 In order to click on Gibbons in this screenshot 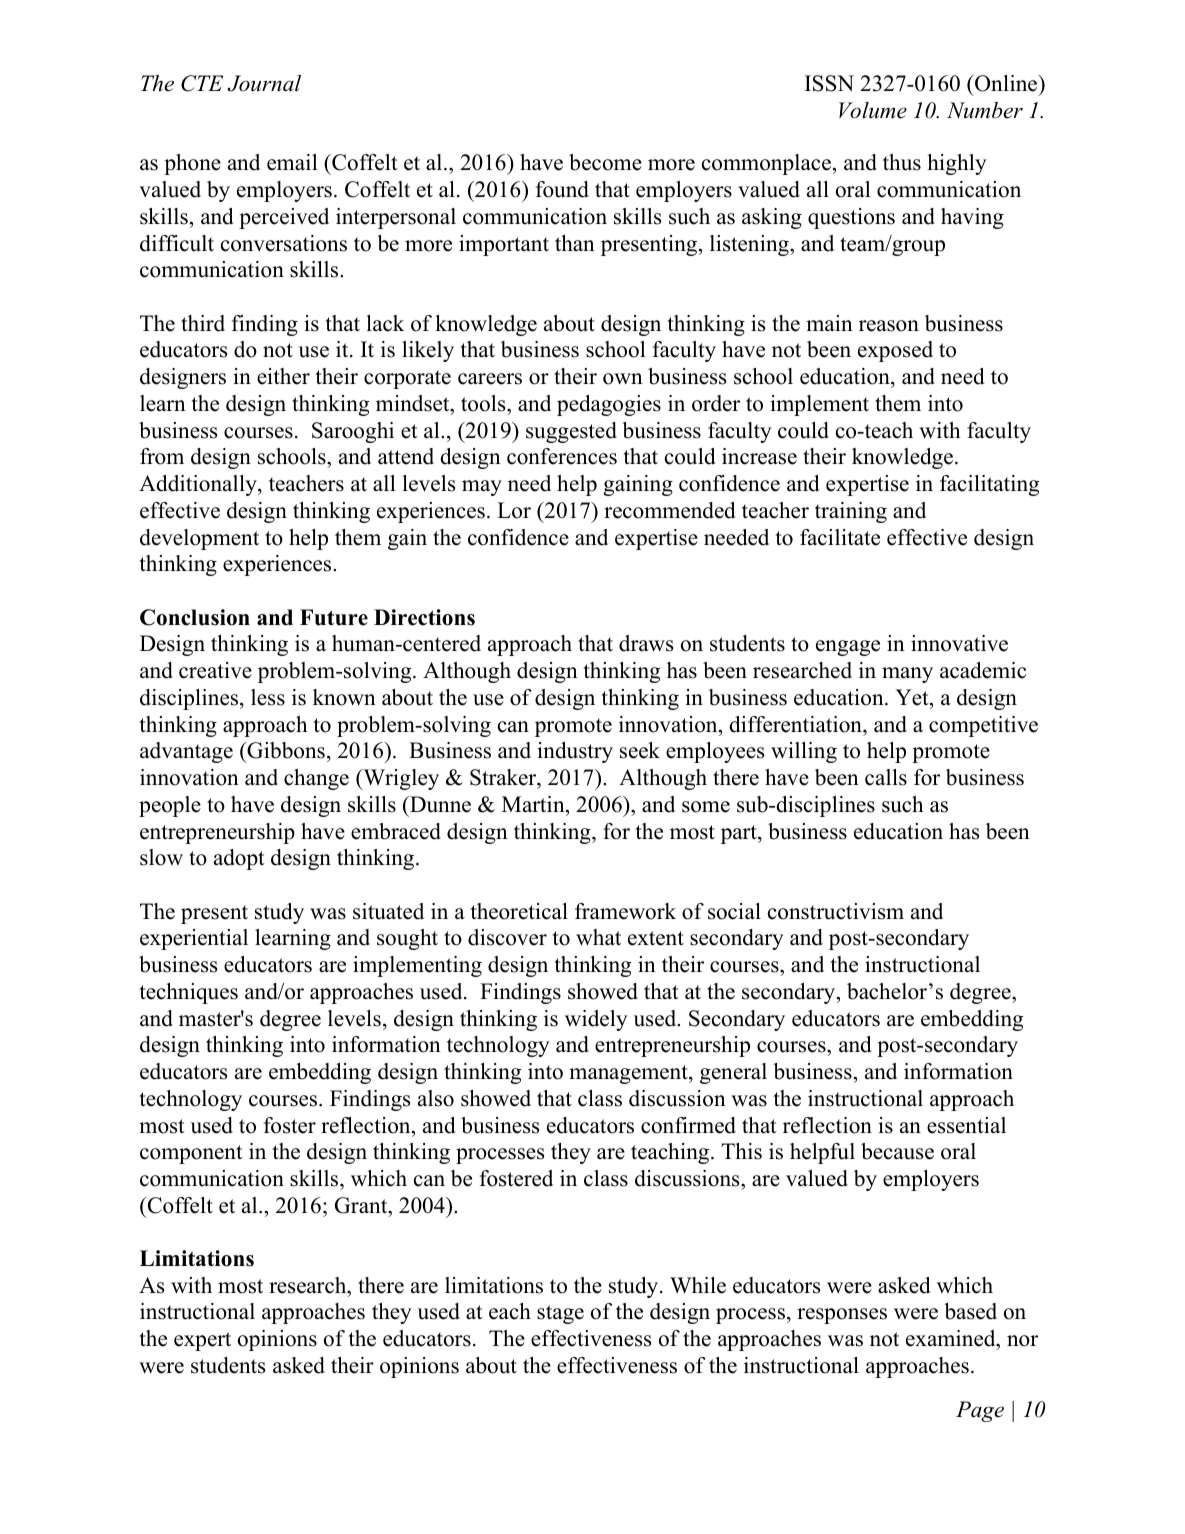, I will do `click(285, 752)`.
